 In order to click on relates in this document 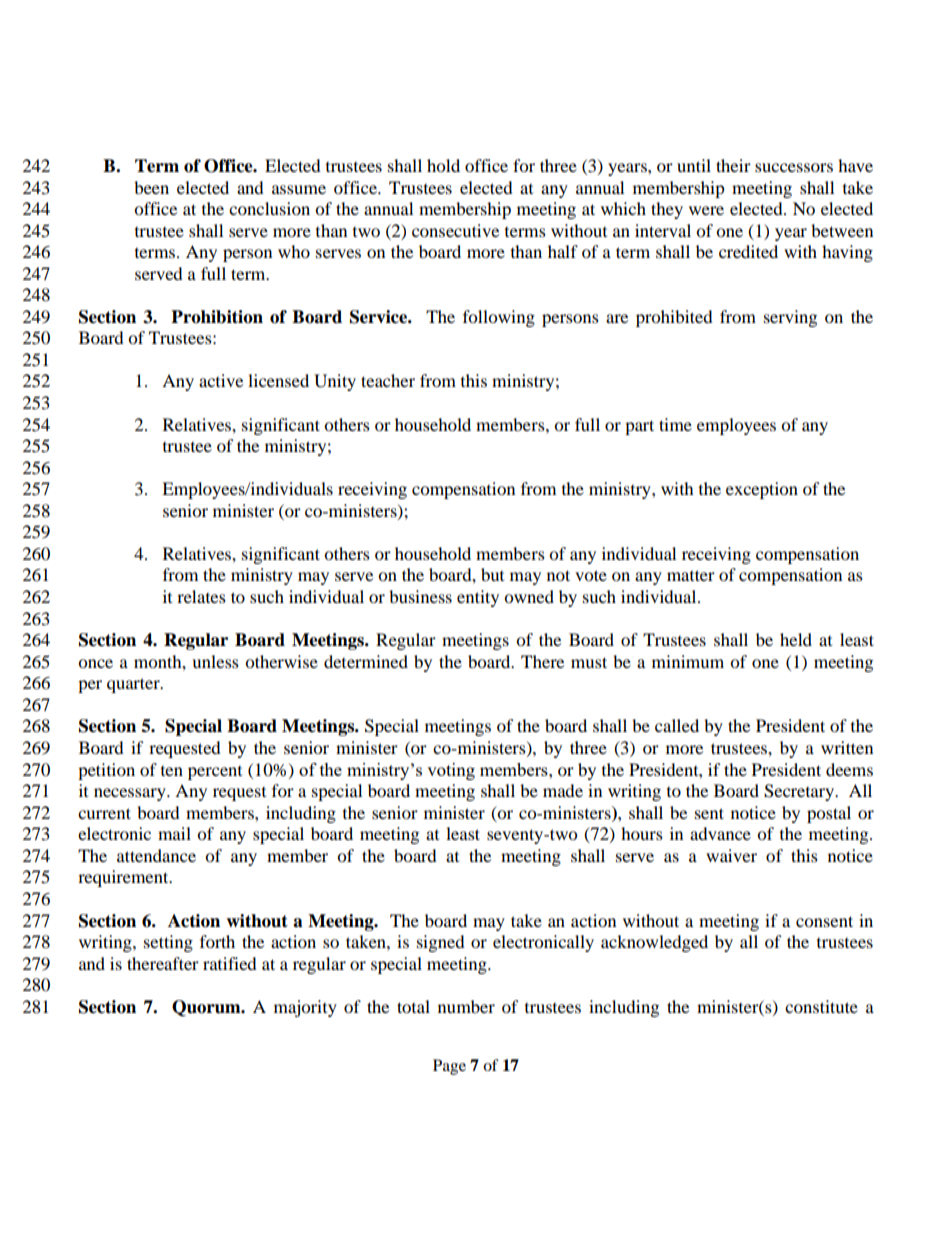, I will do `click(201, 596)`.
